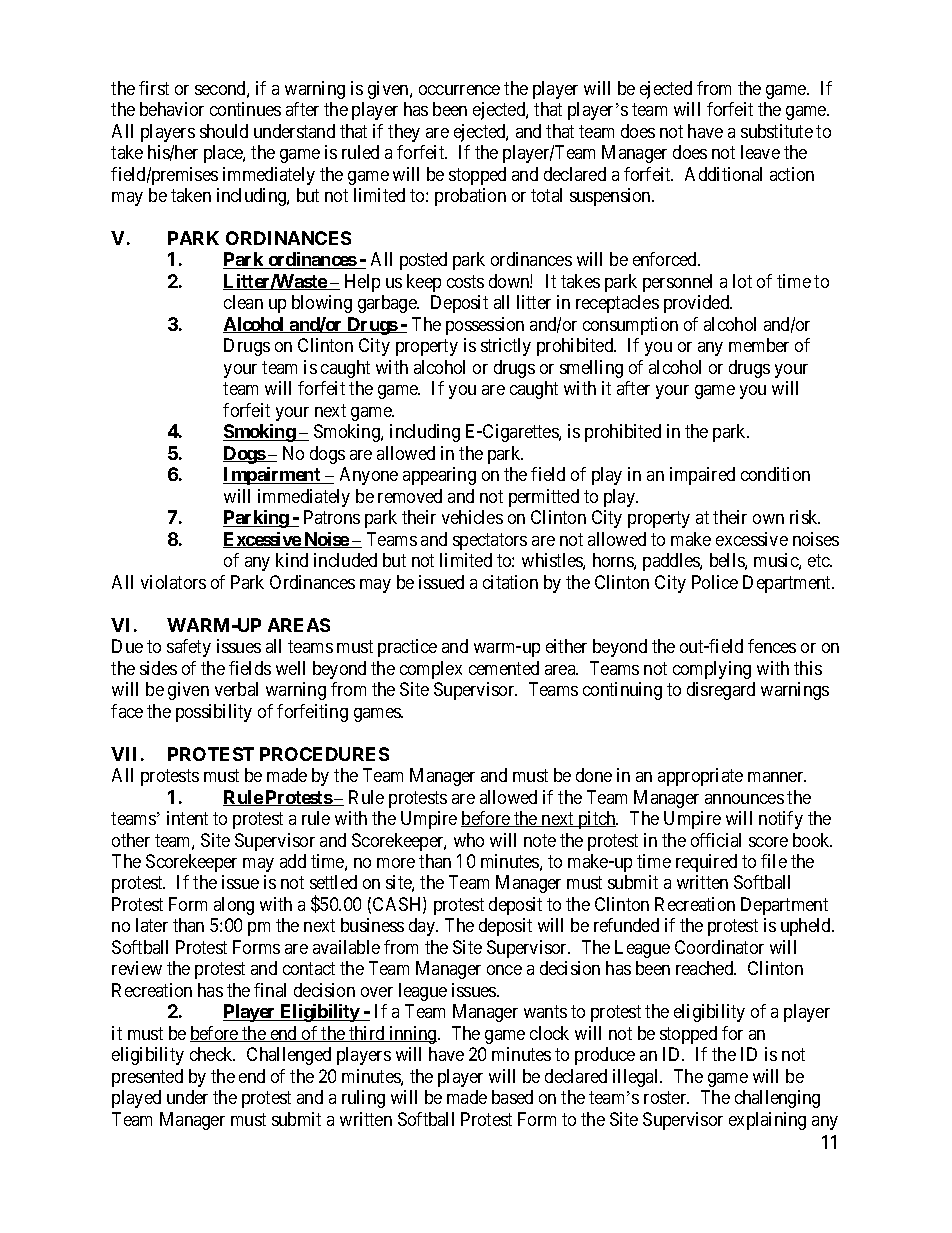  What do you see at coordinates (212, 1054) in the screenshot?
I see `check` at bounding box center [212, 1054].
